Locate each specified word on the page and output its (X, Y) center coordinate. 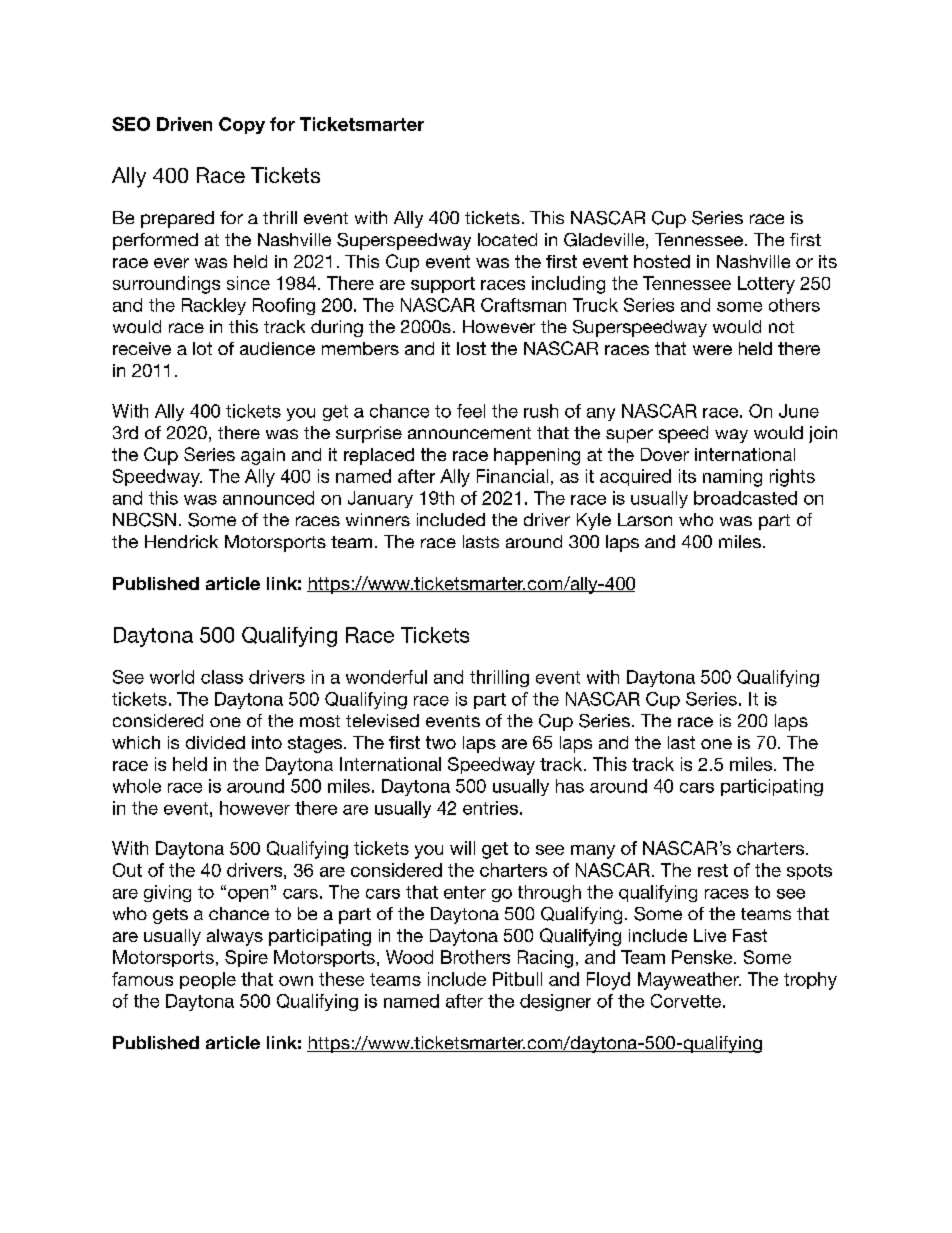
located (507, 239)
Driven (184, 124)
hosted (662, 261)
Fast (750, 935)
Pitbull (517, 979)
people (208, 980)
